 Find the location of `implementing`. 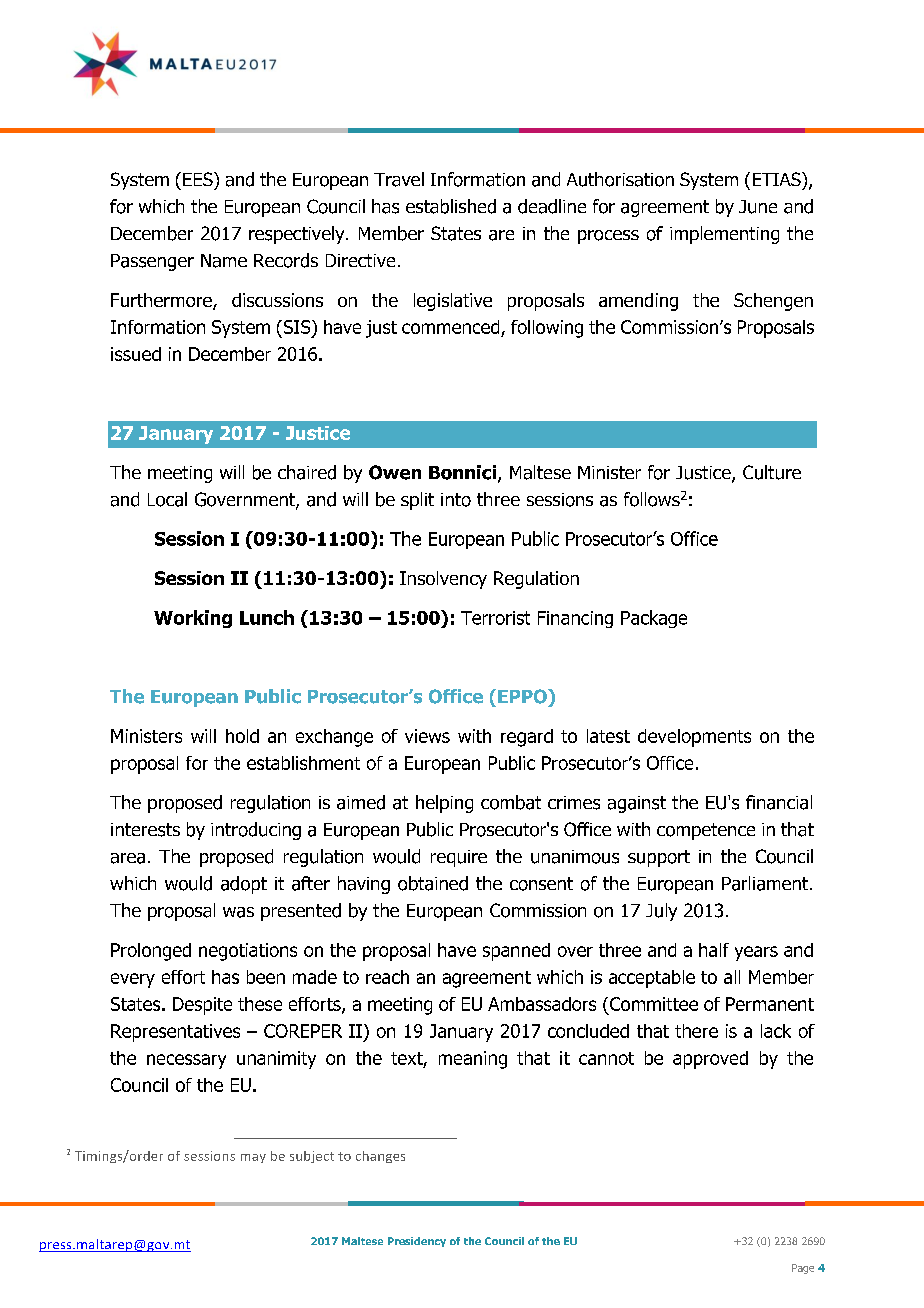

implementing is located at coordinates (724, 235).
